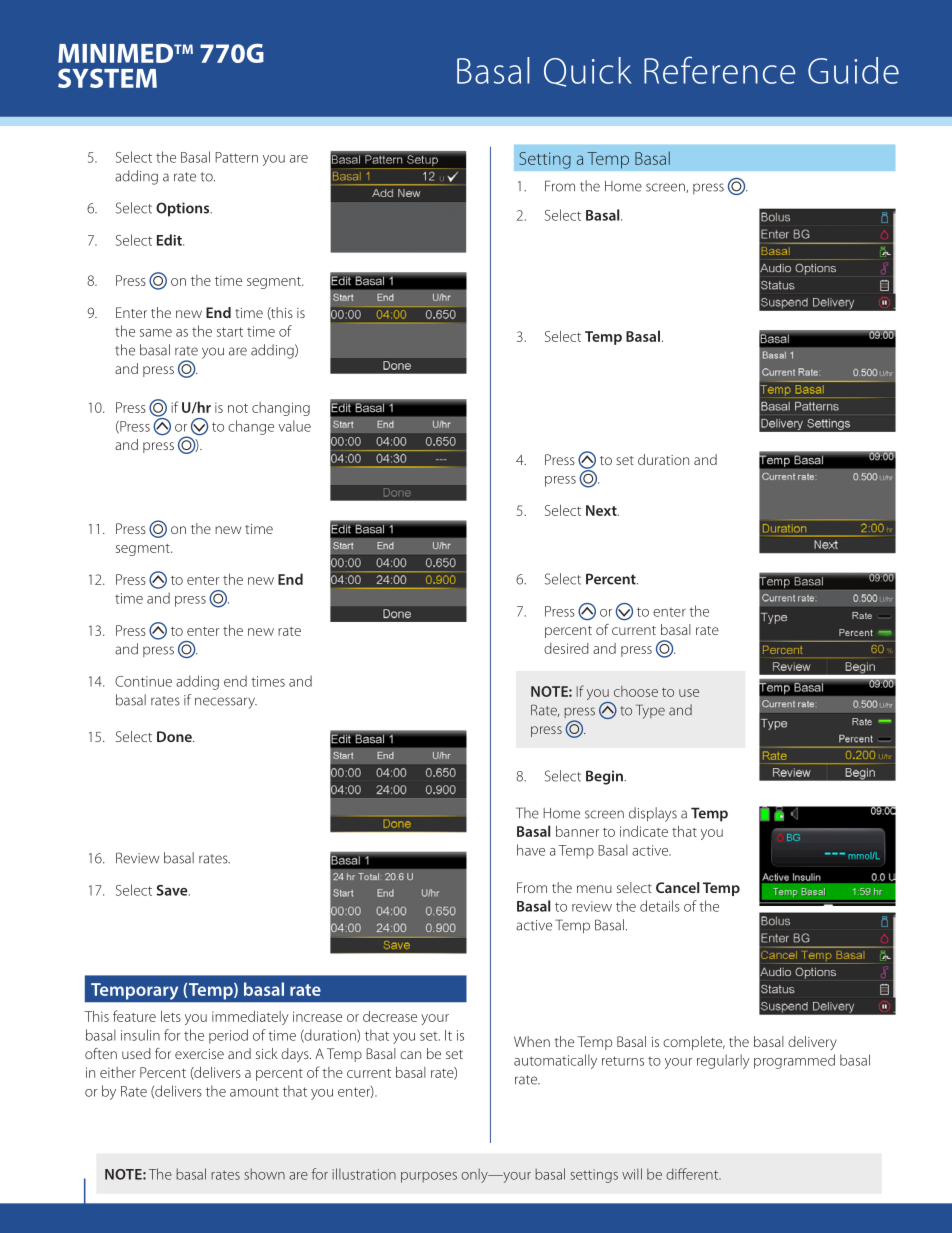  I want to click on Continue, so click(143, 681).
